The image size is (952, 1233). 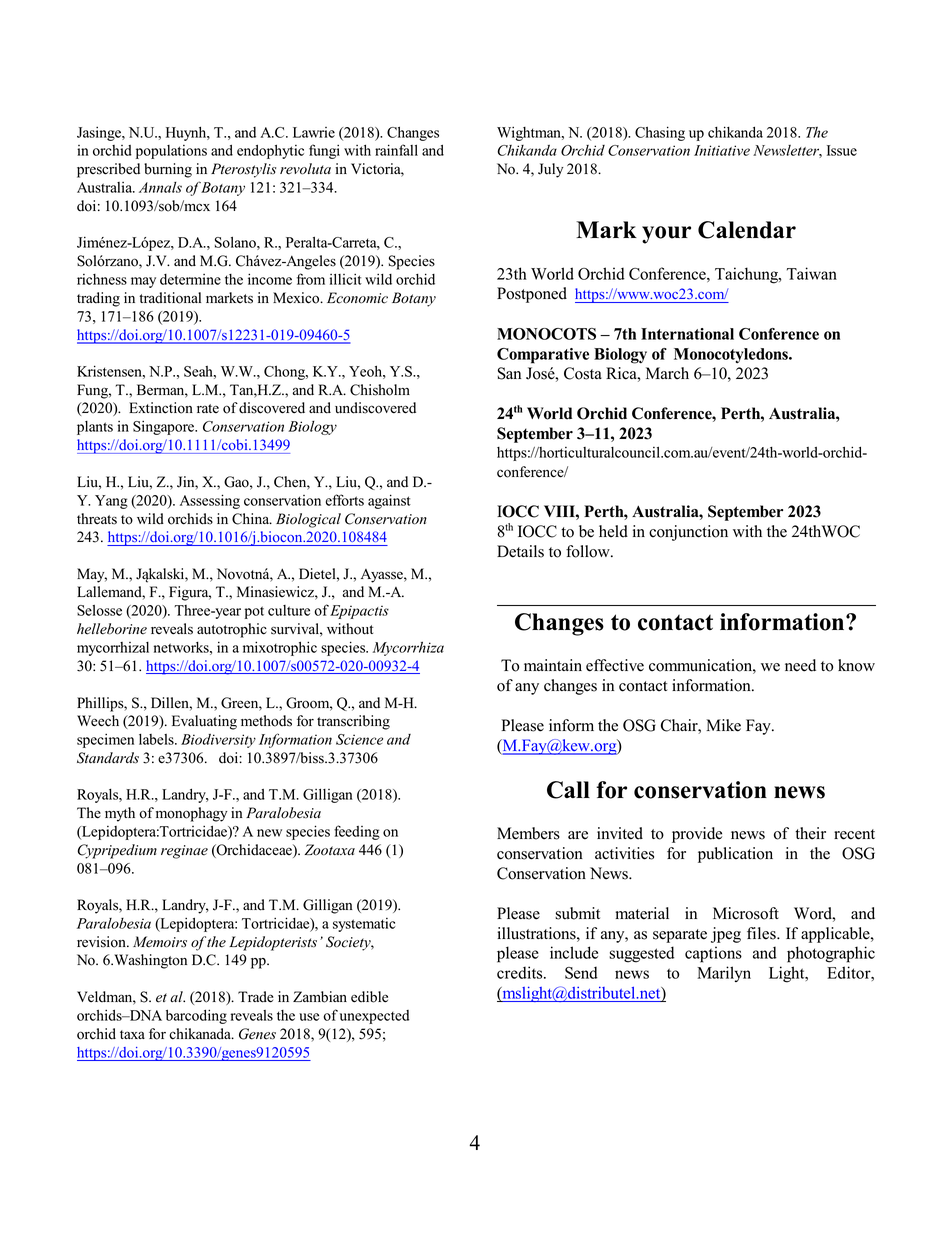 I want to click on Monocotyledons, so click(x=732, y=355).
